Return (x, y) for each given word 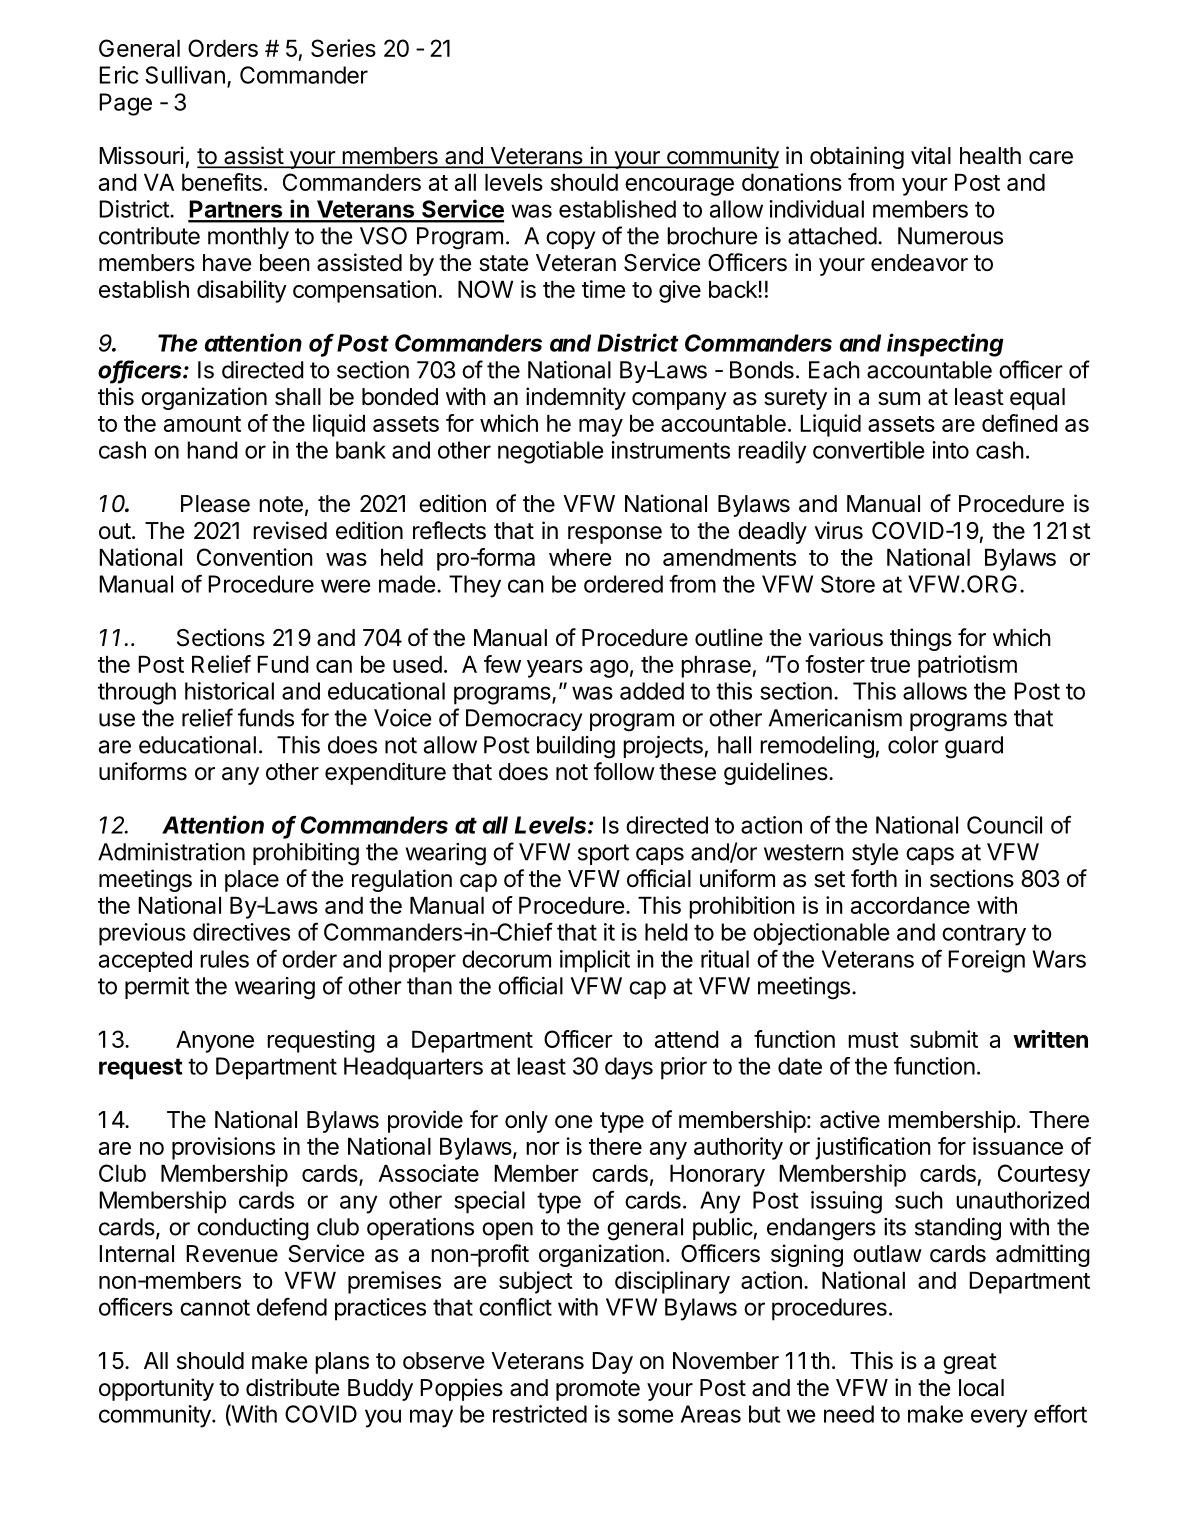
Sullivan (185, 75)
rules (224, 959)
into (950, 450)
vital (931, 155)
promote (598, 1390)
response (615, 535)
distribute (292, 1387)
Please (215, 504)
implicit (595, 961)
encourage (679, 187)
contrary (984, 935)
